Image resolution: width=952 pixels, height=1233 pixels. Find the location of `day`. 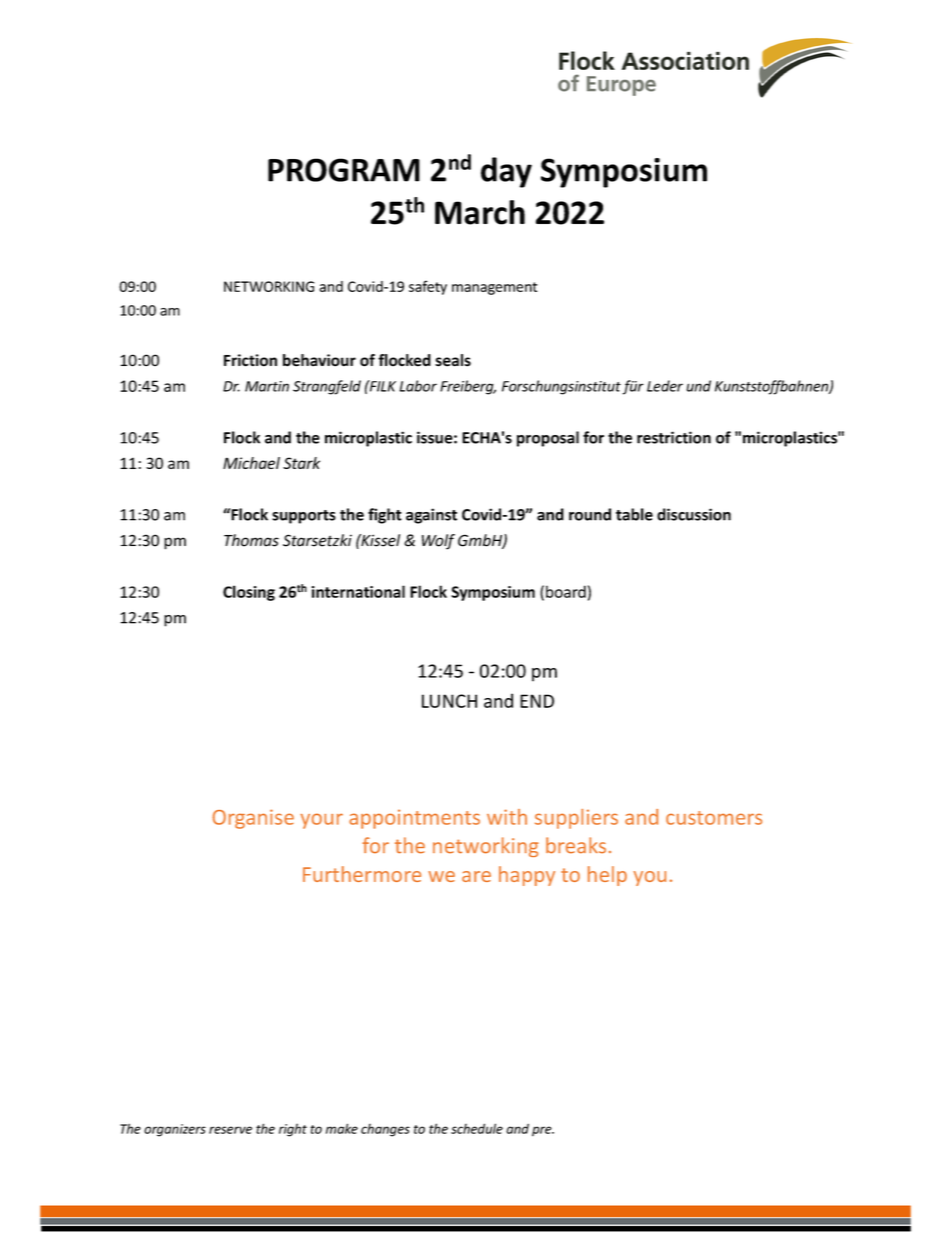

day is located at coordinates (506, 172).
